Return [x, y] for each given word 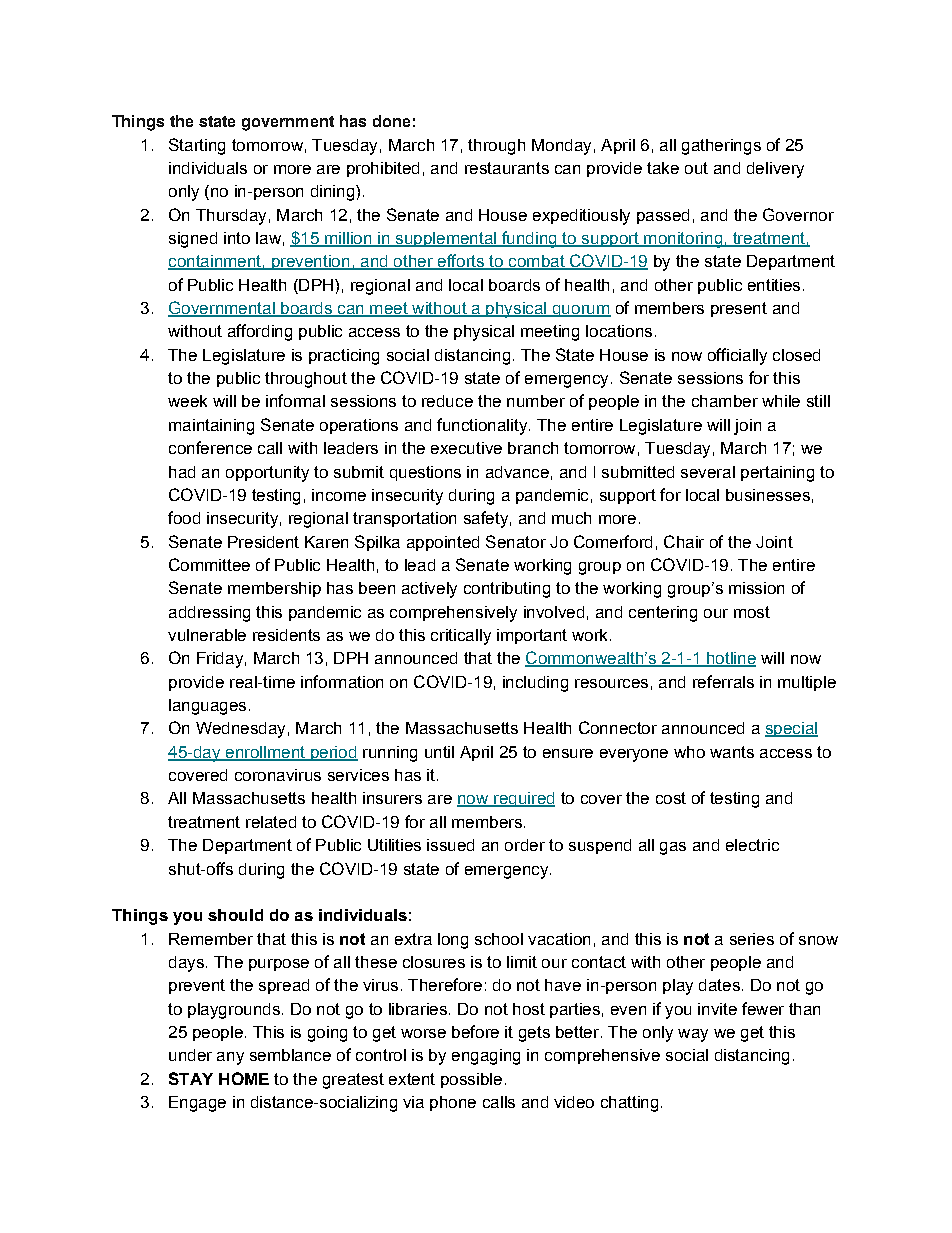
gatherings [721, 147]
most [752, 612]
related [271, 822]
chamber [725, 401]
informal [295, 400]
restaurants [507, 168]
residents [286, 635]
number [536, 401]
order [525, 845]
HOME [244, 1078]
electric [752, 845]
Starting [197, 146]
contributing [507, 590]
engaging [486, 1057]
